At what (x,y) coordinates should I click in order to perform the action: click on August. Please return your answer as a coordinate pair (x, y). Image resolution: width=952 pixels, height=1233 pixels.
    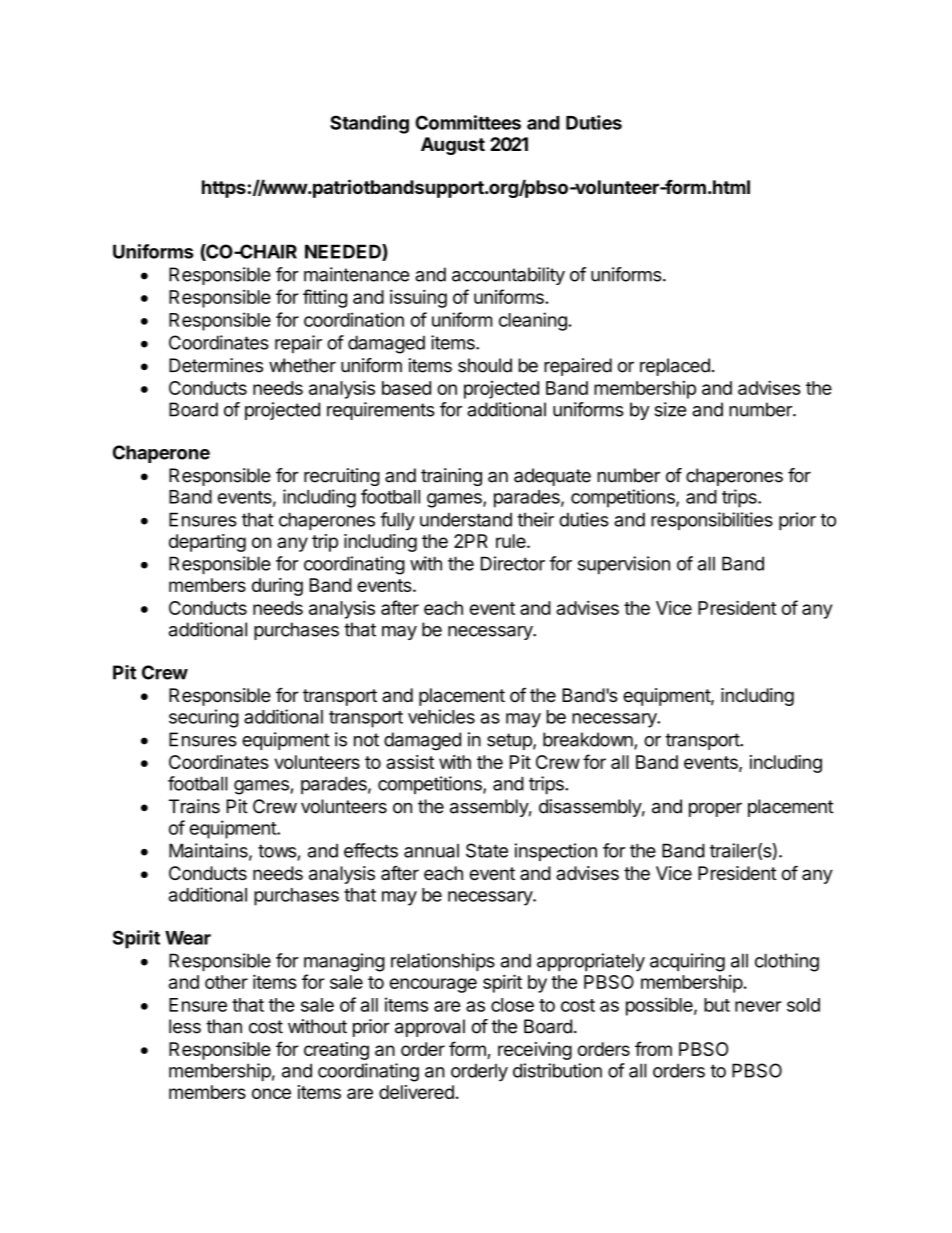
    Looking at the image, I should click on (453, 146).
